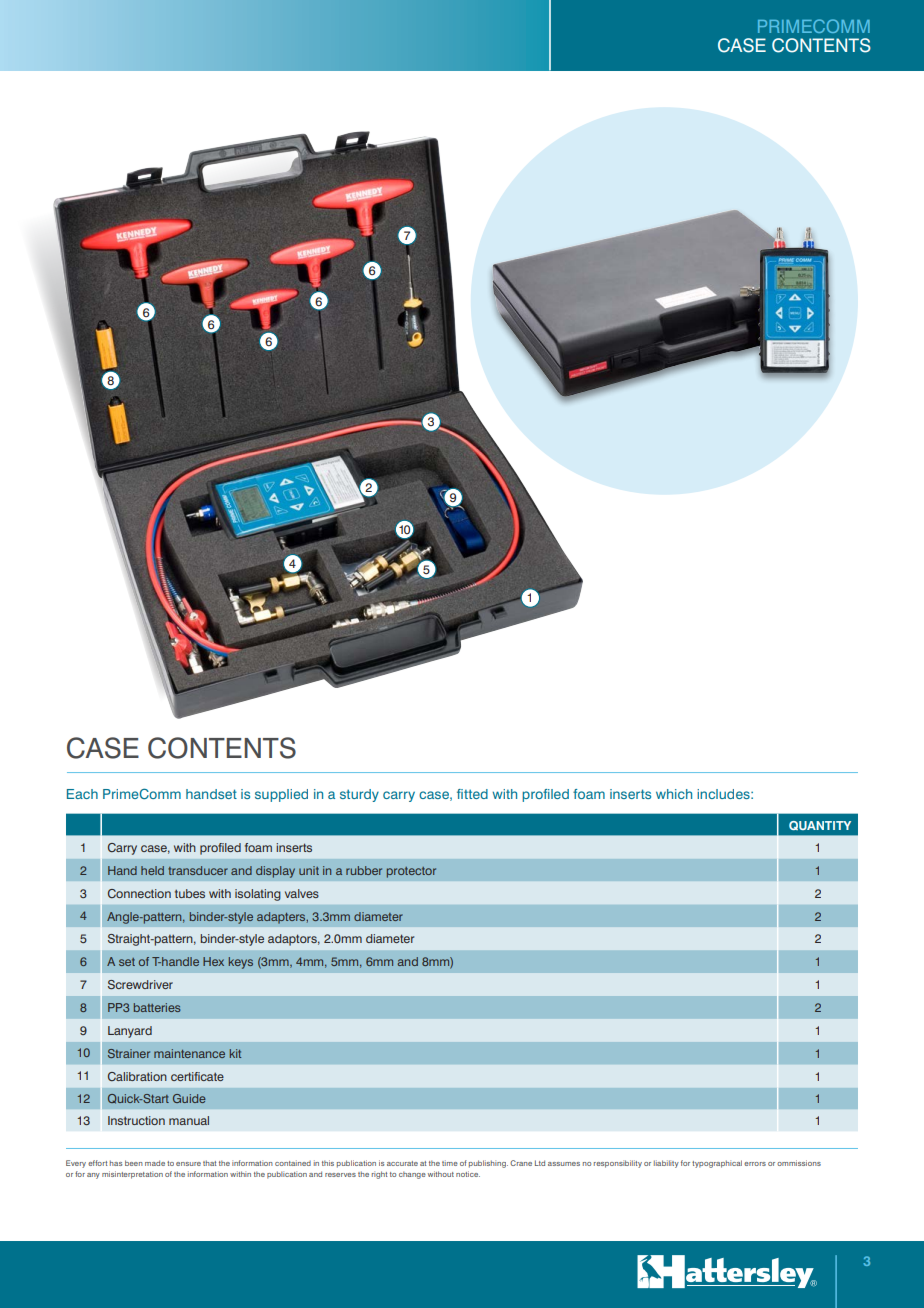 The height and width of the page is (1308, 924). What do you see at coordinates (235, 1053) in the page?
I see `kit` at bounding box center [235, 1053].
